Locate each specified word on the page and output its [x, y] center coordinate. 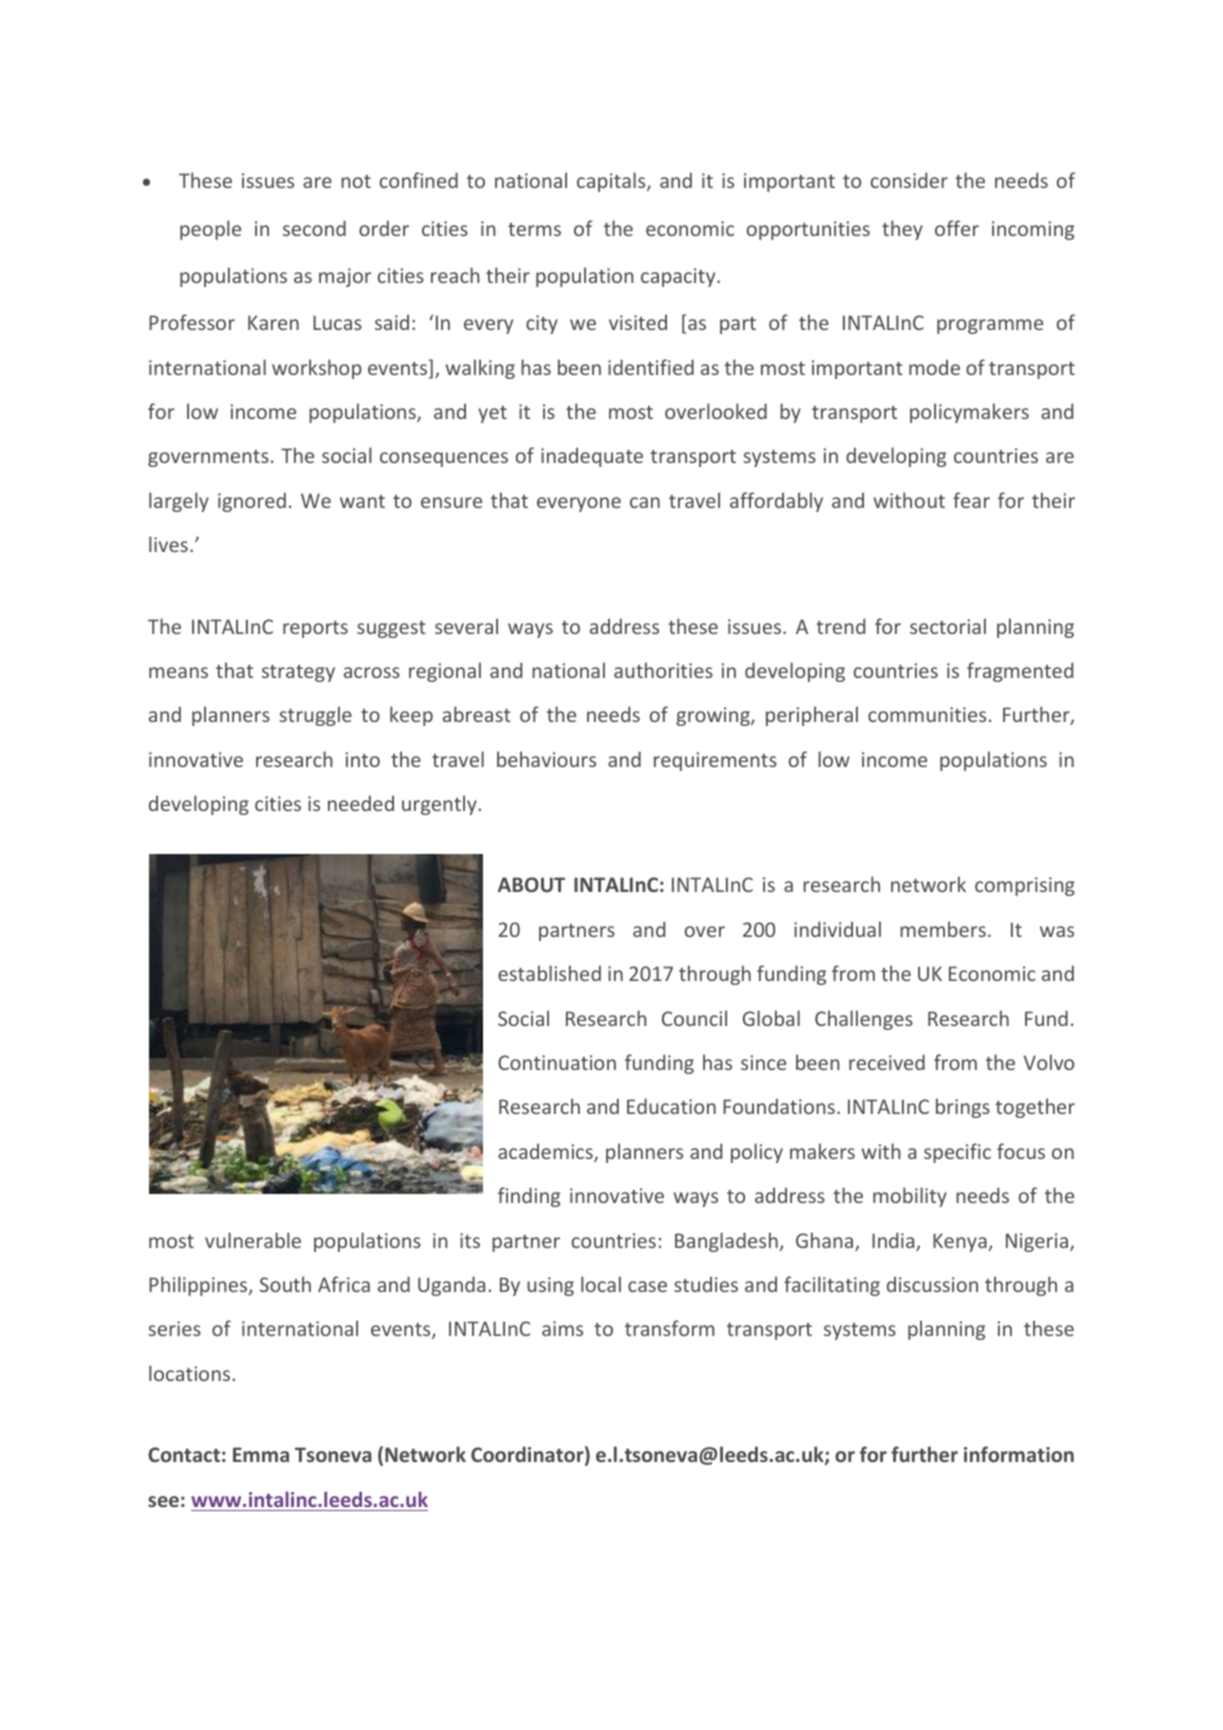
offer [957, 228]
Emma [261, 1454]
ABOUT [531, 884]
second [314, 228]
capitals [612, 182]
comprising [1025, 886]
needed [361, 803]
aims [562, 1328]
